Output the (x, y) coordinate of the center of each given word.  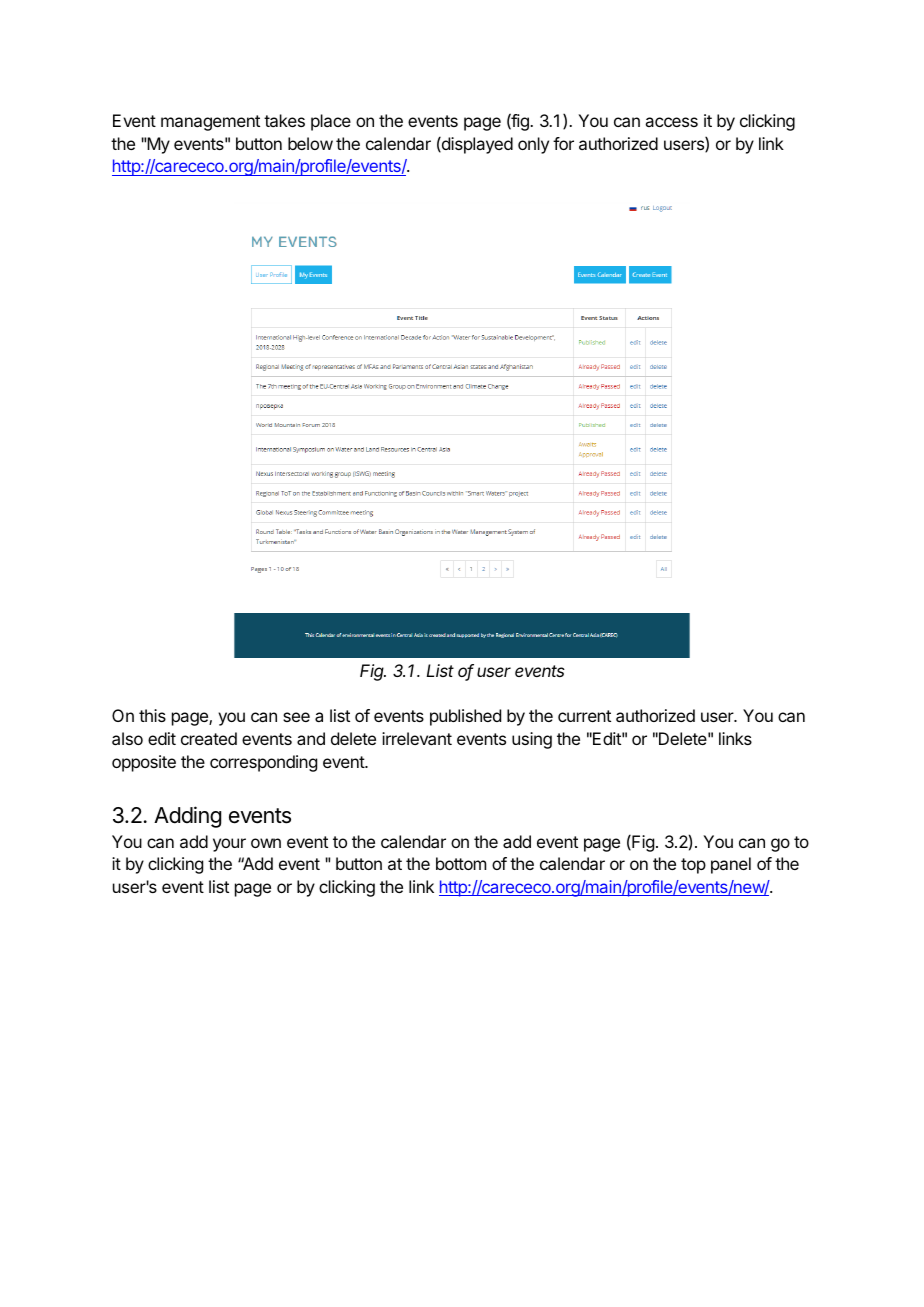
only (533, 145)
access (671, 122)
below (310, 143)
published (465, 717)
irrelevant (417, 738)
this (152, 715)
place (331, 122)
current (584, 716)
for (563, 143)
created (209, 738)
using (532, 740)
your (229, 845)
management (210, 123)
